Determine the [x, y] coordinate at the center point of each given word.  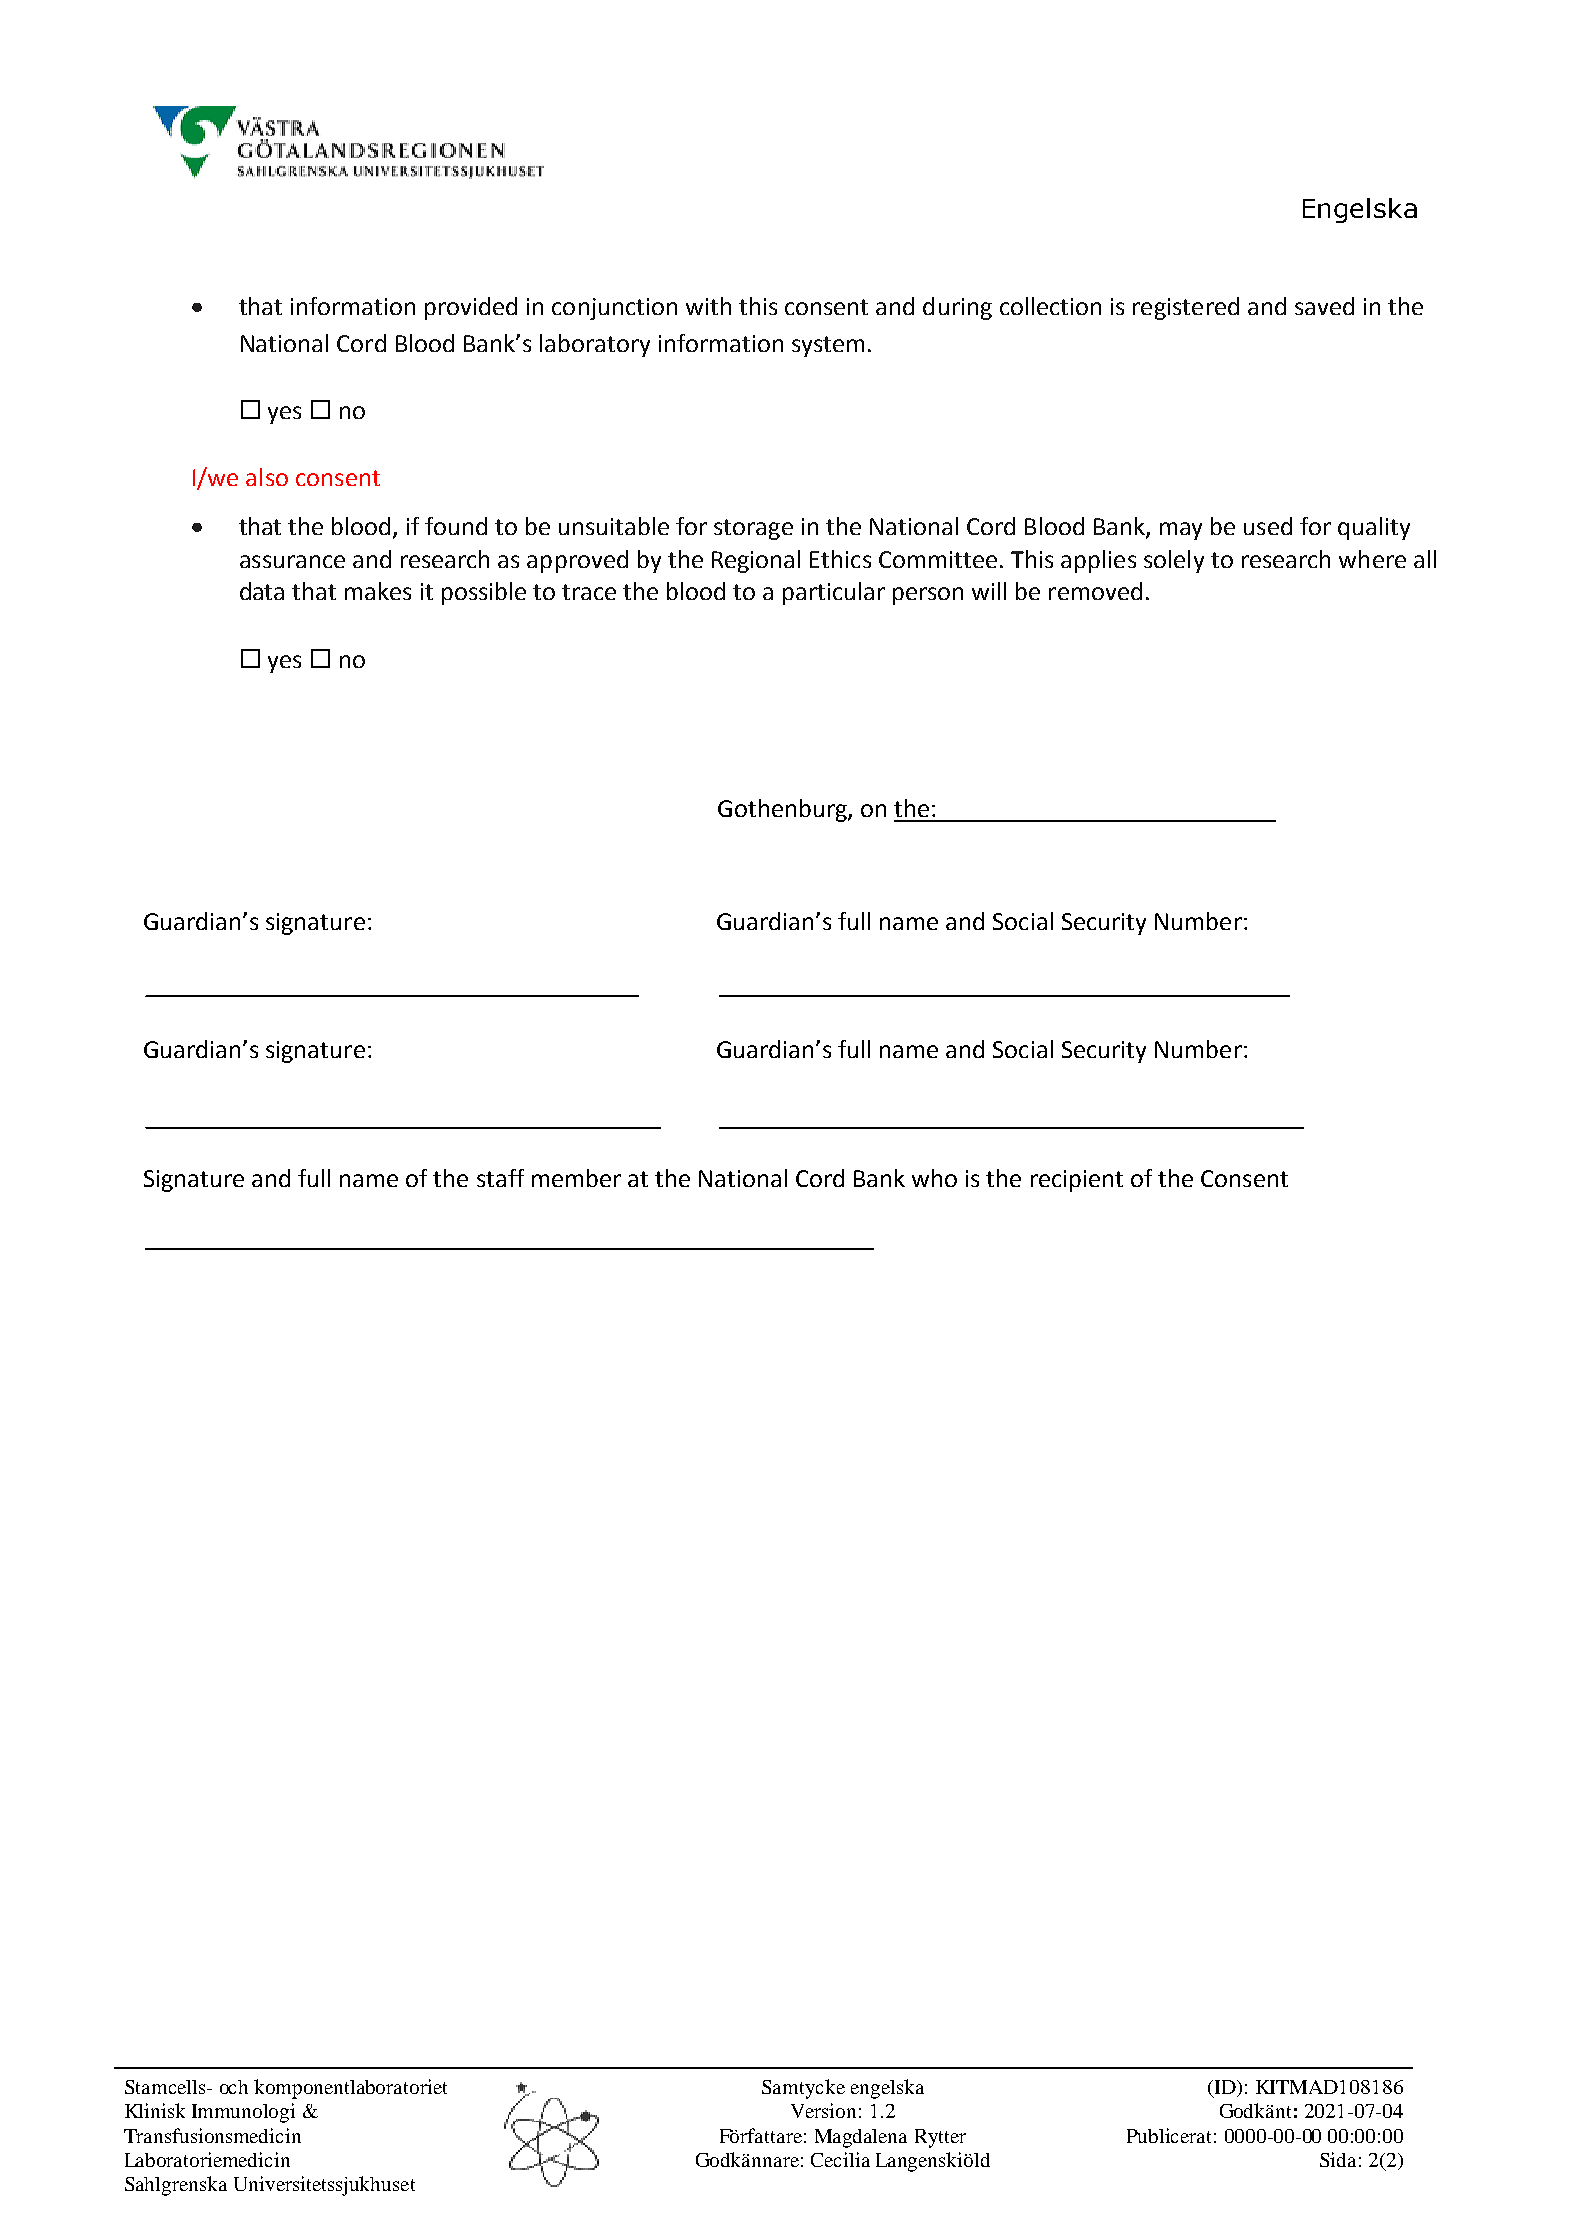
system [828, 346]
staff [500, 1178]
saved [1324, 306]
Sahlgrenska [176, 2186]
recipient [1077, 1181]
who [934, 1178]
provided [471, 308]
